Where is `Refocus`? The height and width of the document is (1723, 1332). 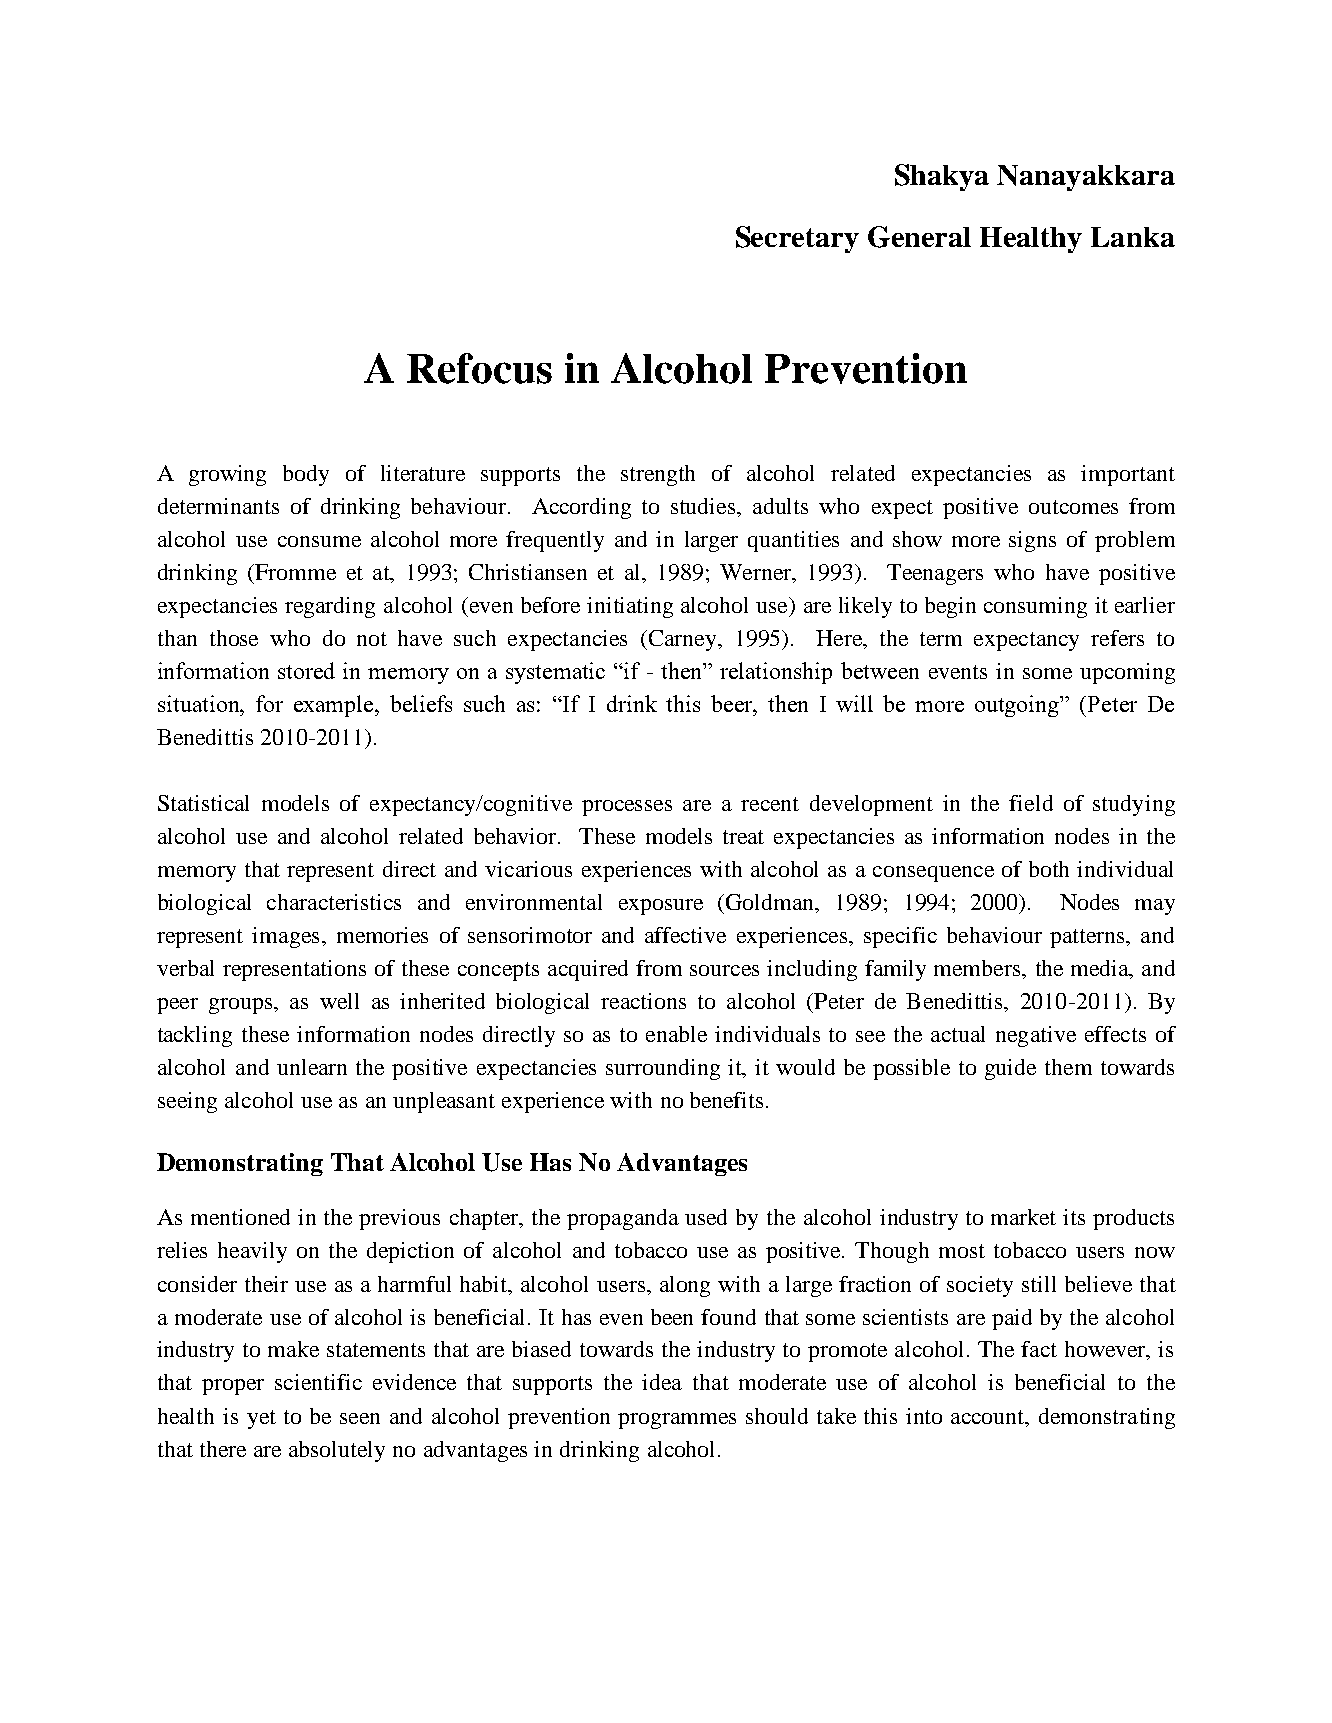 Refocus is located at coordinates (479, 368).
